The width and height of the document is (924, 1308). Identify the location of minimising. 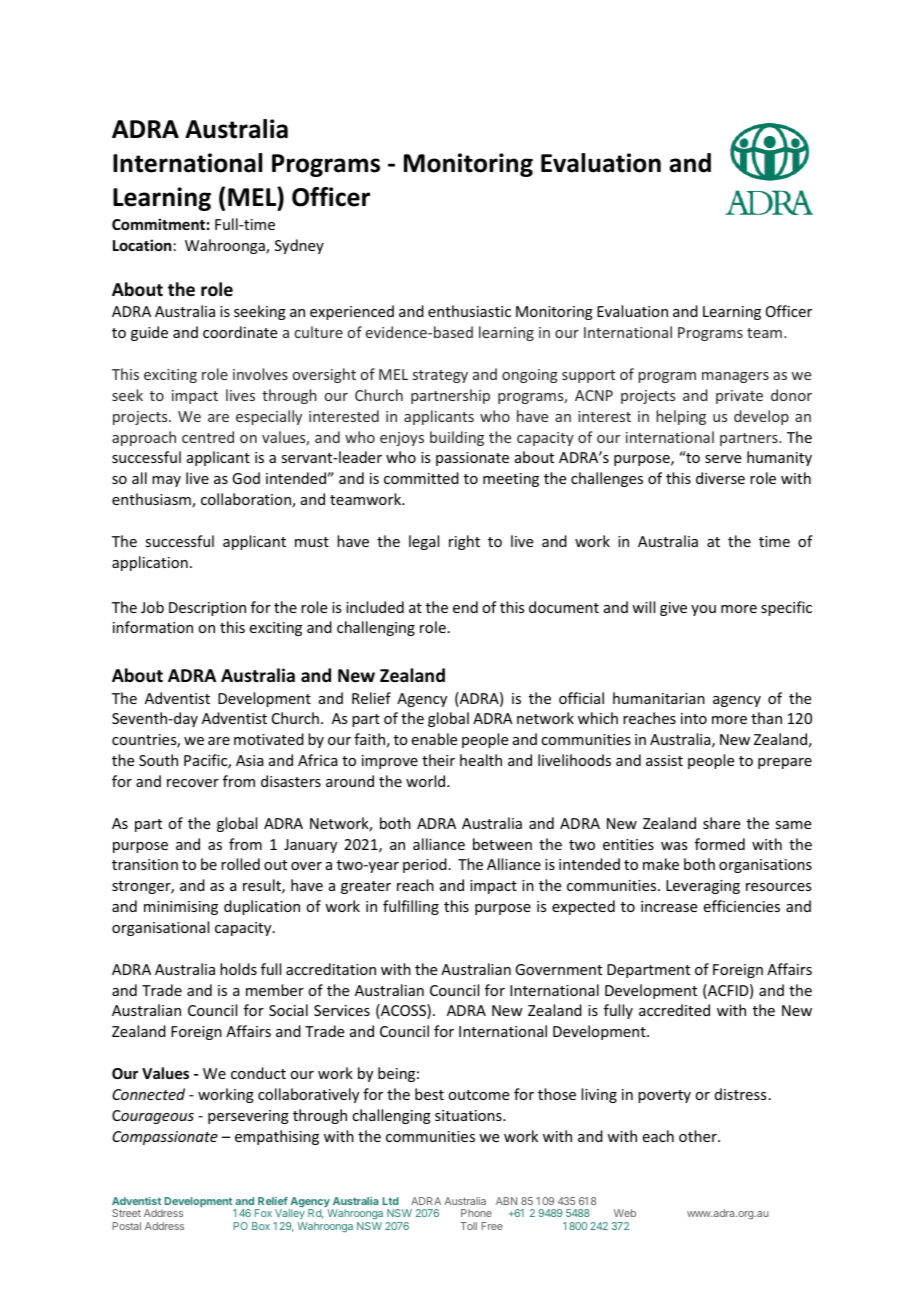
(181, 908).
